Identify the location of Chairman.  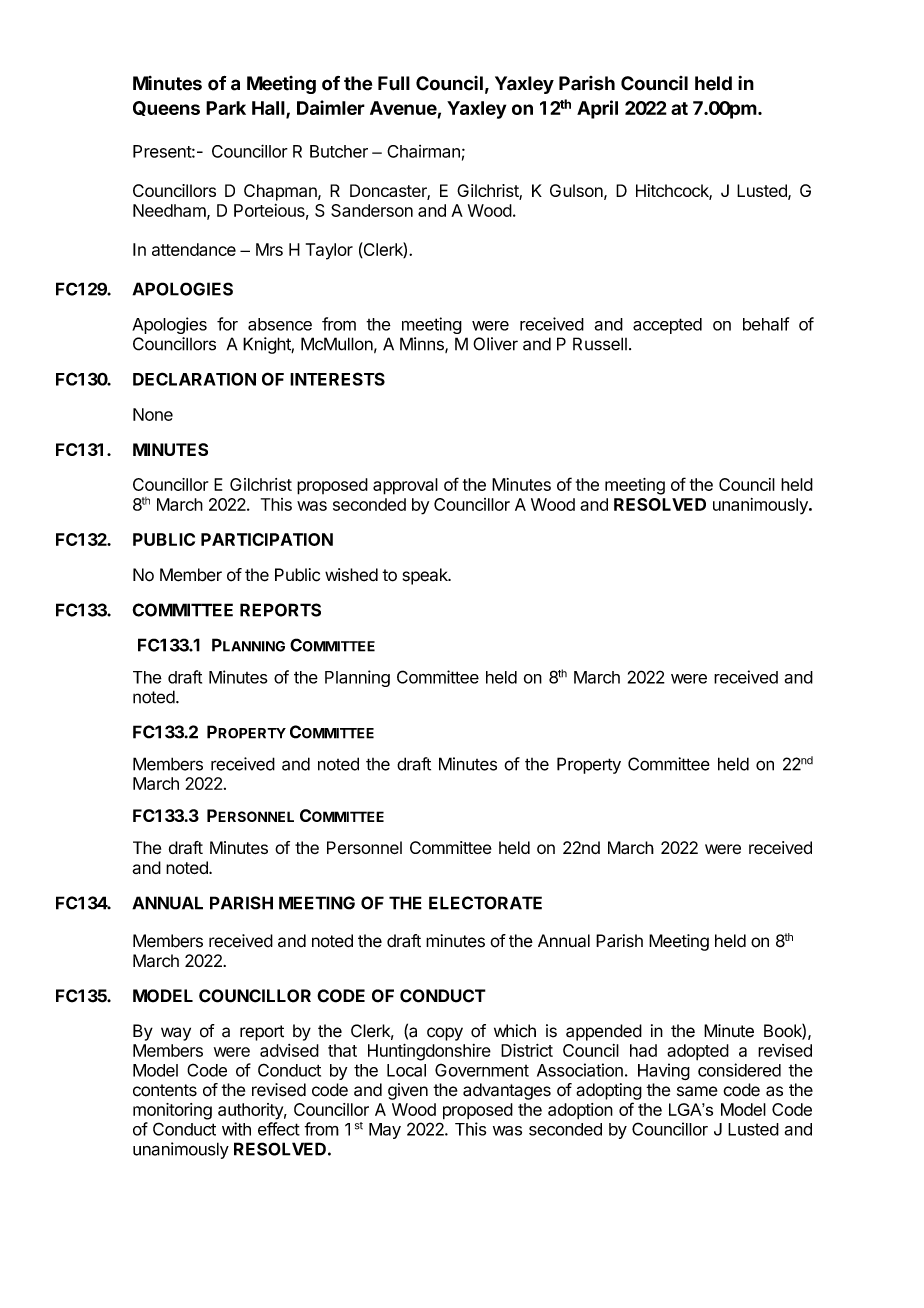
(423, 151).
